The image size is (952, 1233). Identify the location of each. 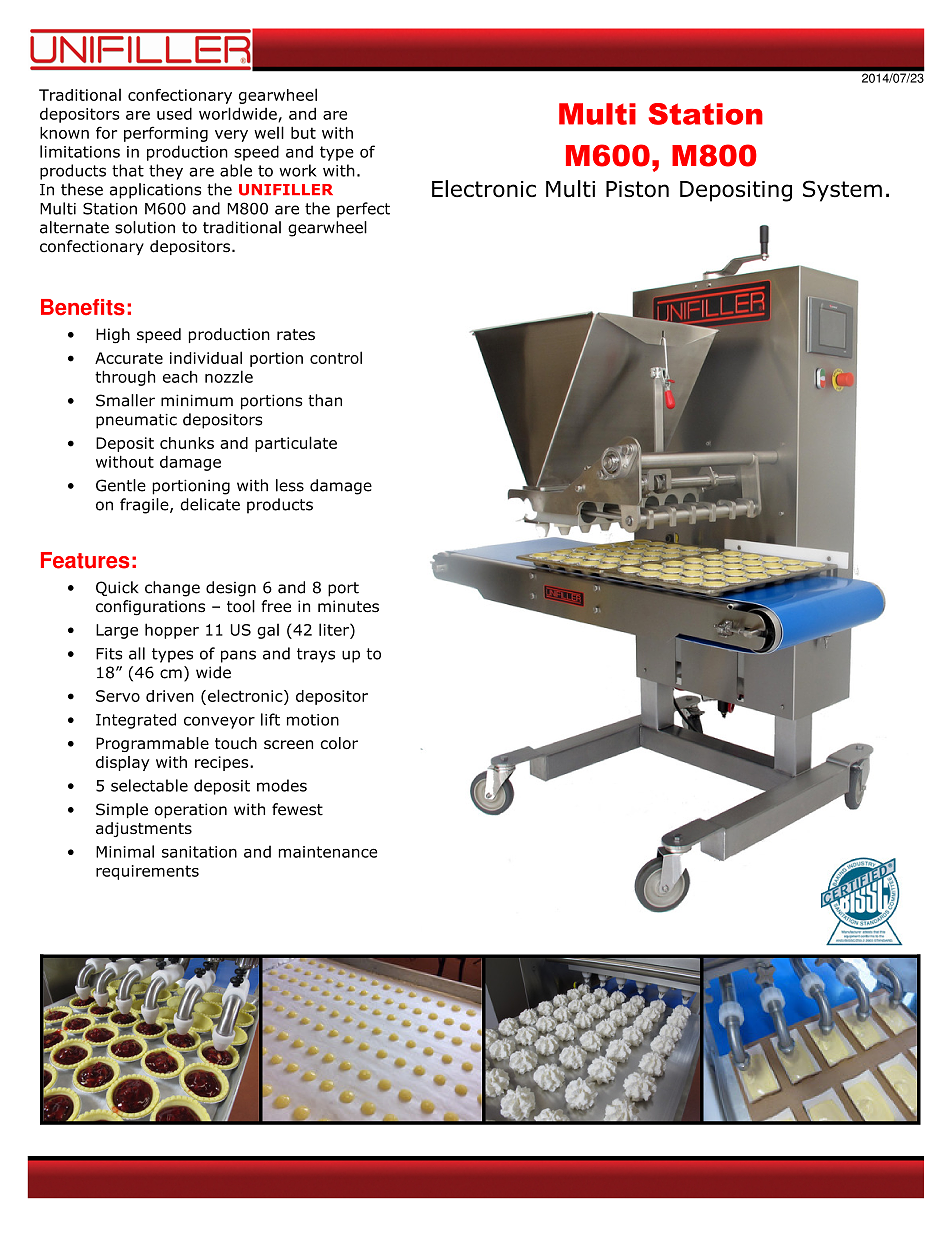
(180, 377).
